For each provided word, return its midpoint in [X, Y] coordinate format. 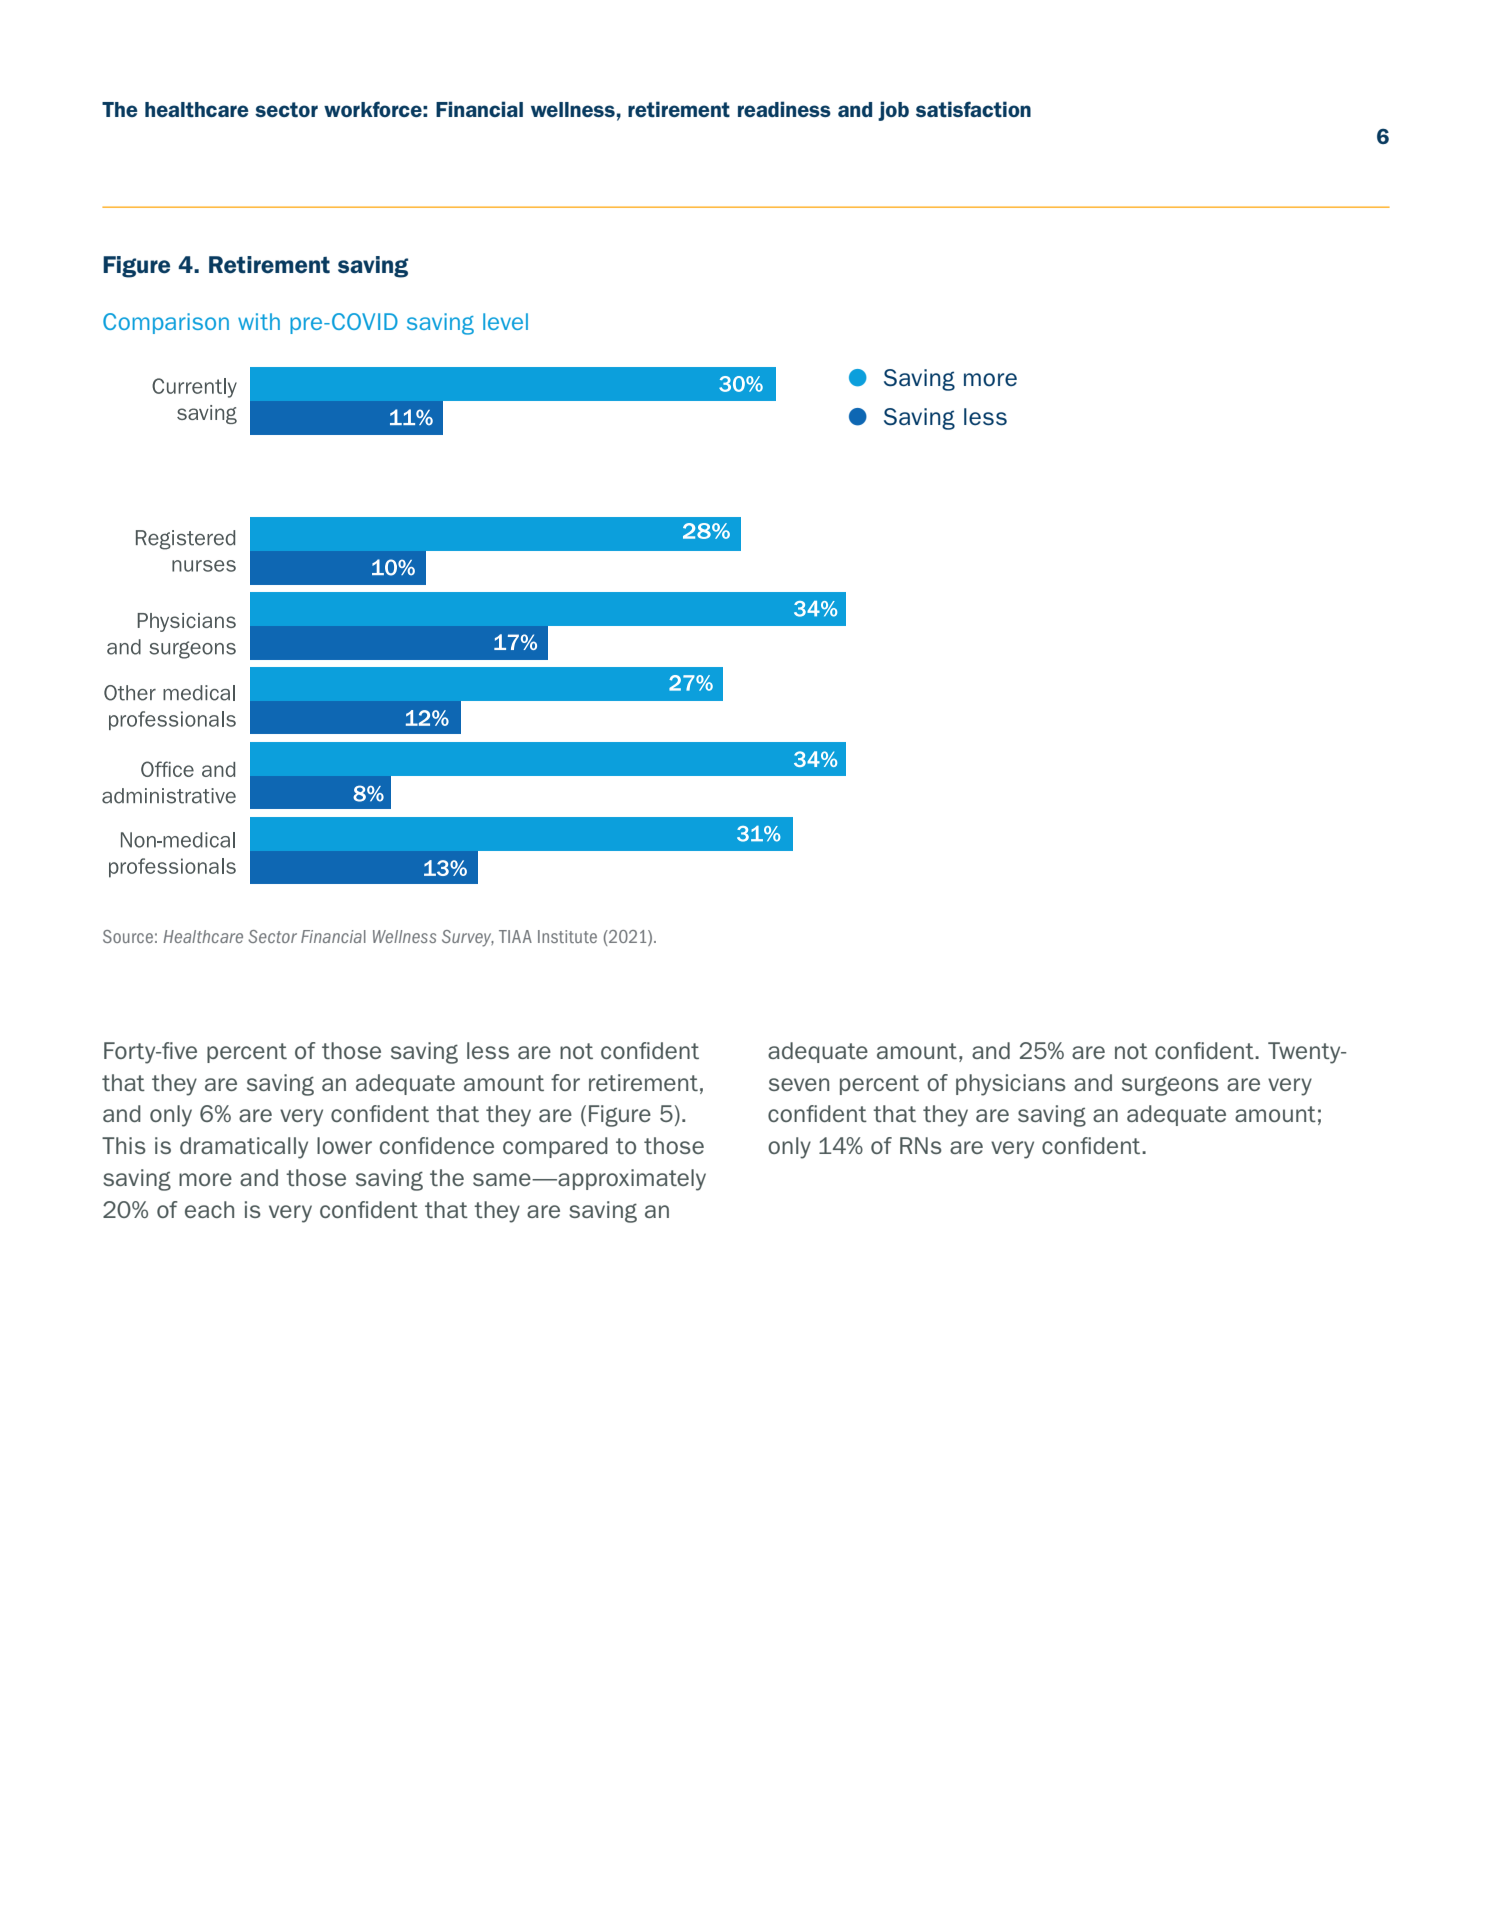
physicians [1011, 1085]
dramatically [244, 1148]
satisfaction [973, 109]
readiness [784, 109]
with [259, 321]
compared [555, 1147]
